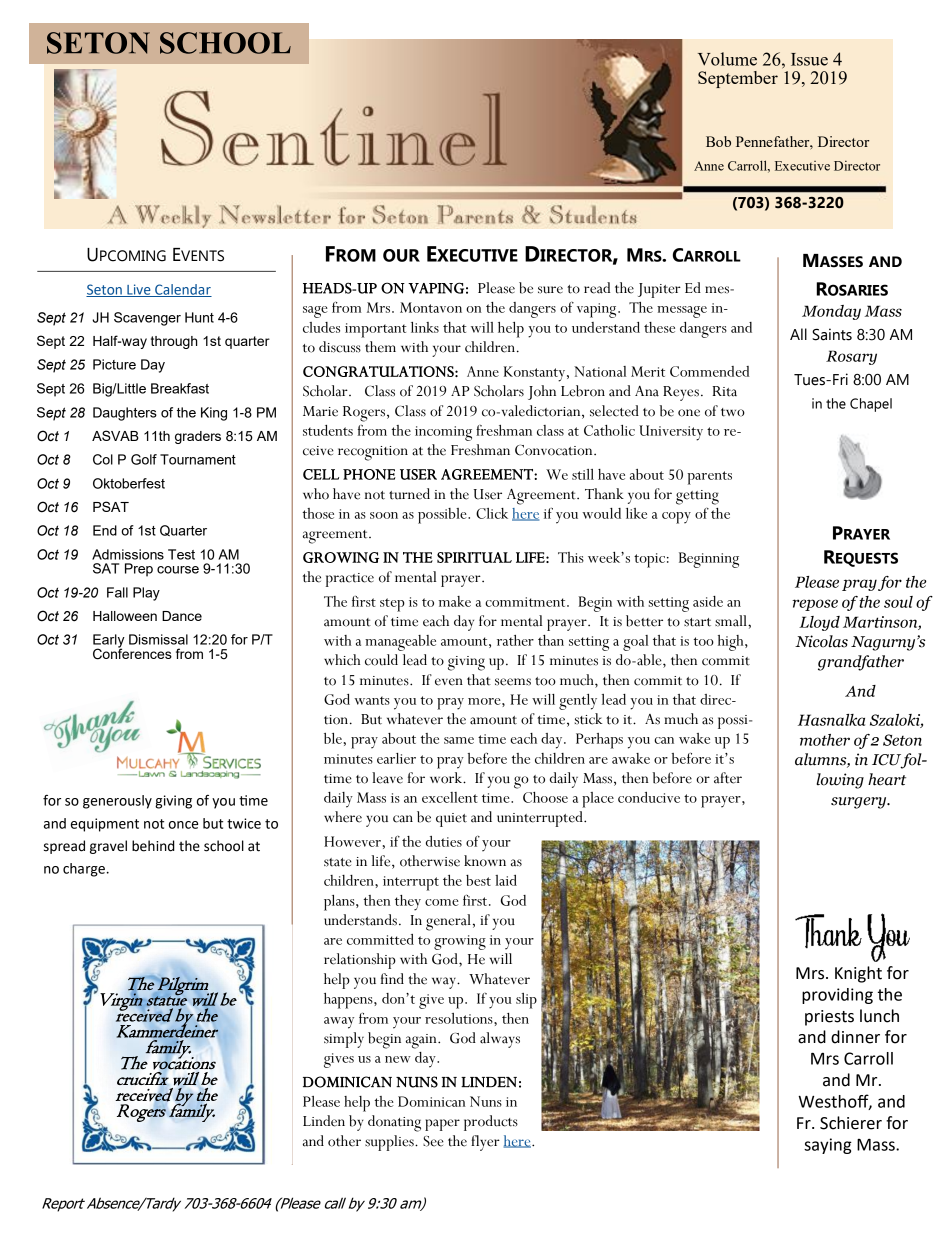  Describe the element at coordinates (491, 1123) in the screenshot. I see `products` at that location.
